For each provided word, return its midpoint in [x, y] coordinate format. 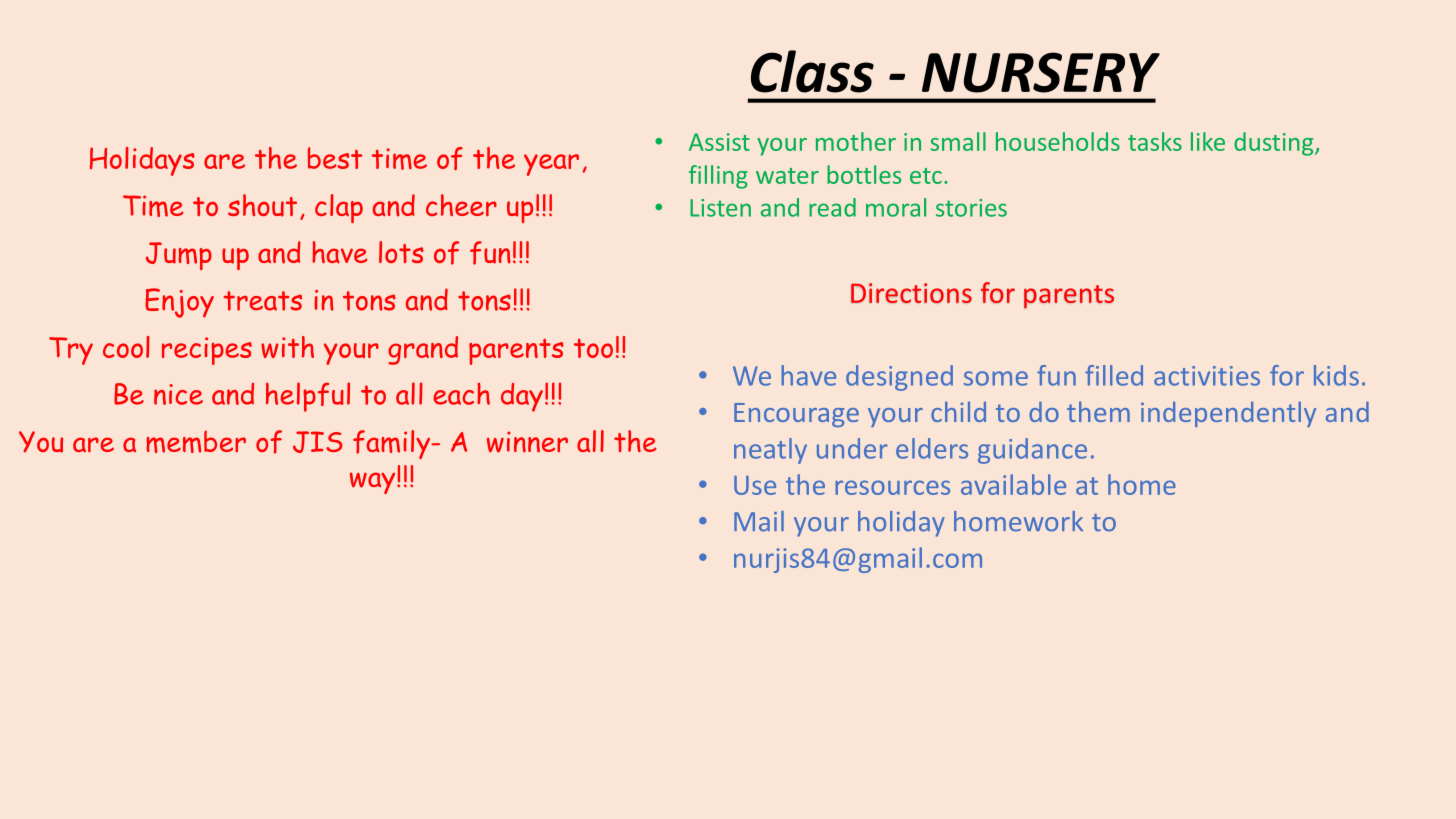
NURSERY [1041, 72]
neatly [770, 451]
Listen [720, 208]
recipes [207, 351]
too [593, 348]
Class [812, 71]
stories [971, 208]
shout [262, 205]
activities [1207, 376]
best [335, 158]
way [374, 483]
